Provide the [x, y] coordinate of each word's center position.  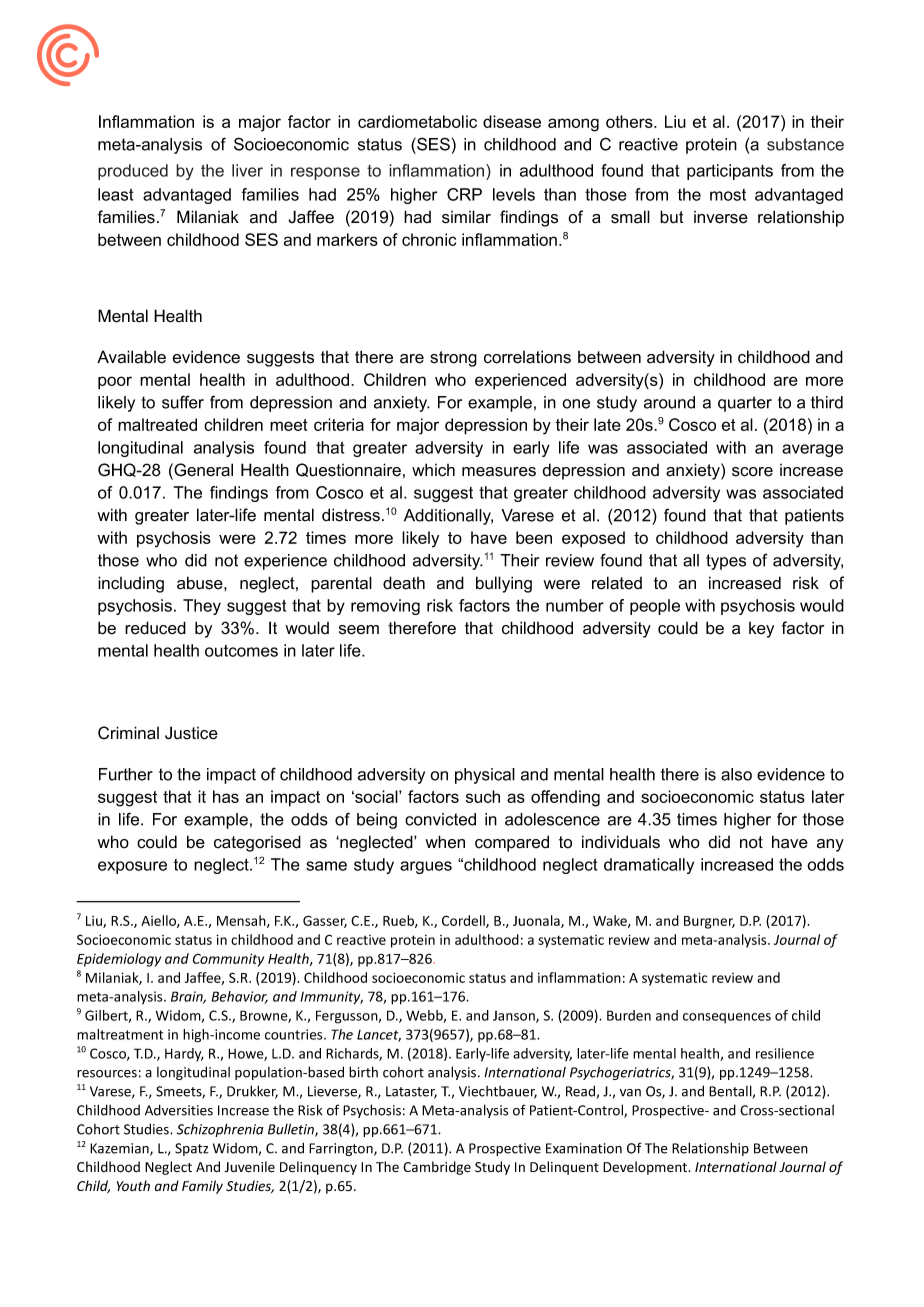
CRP [464, 194]
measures [499, 472]
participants [730, 172]
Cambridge [437, 1168]
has [226, 796]
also [736, 774]
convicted [440, 819]
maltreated [157, 424]
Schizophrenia [220, 1130]
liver [247, 170]
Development [646, 1168]
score [752, 472]
